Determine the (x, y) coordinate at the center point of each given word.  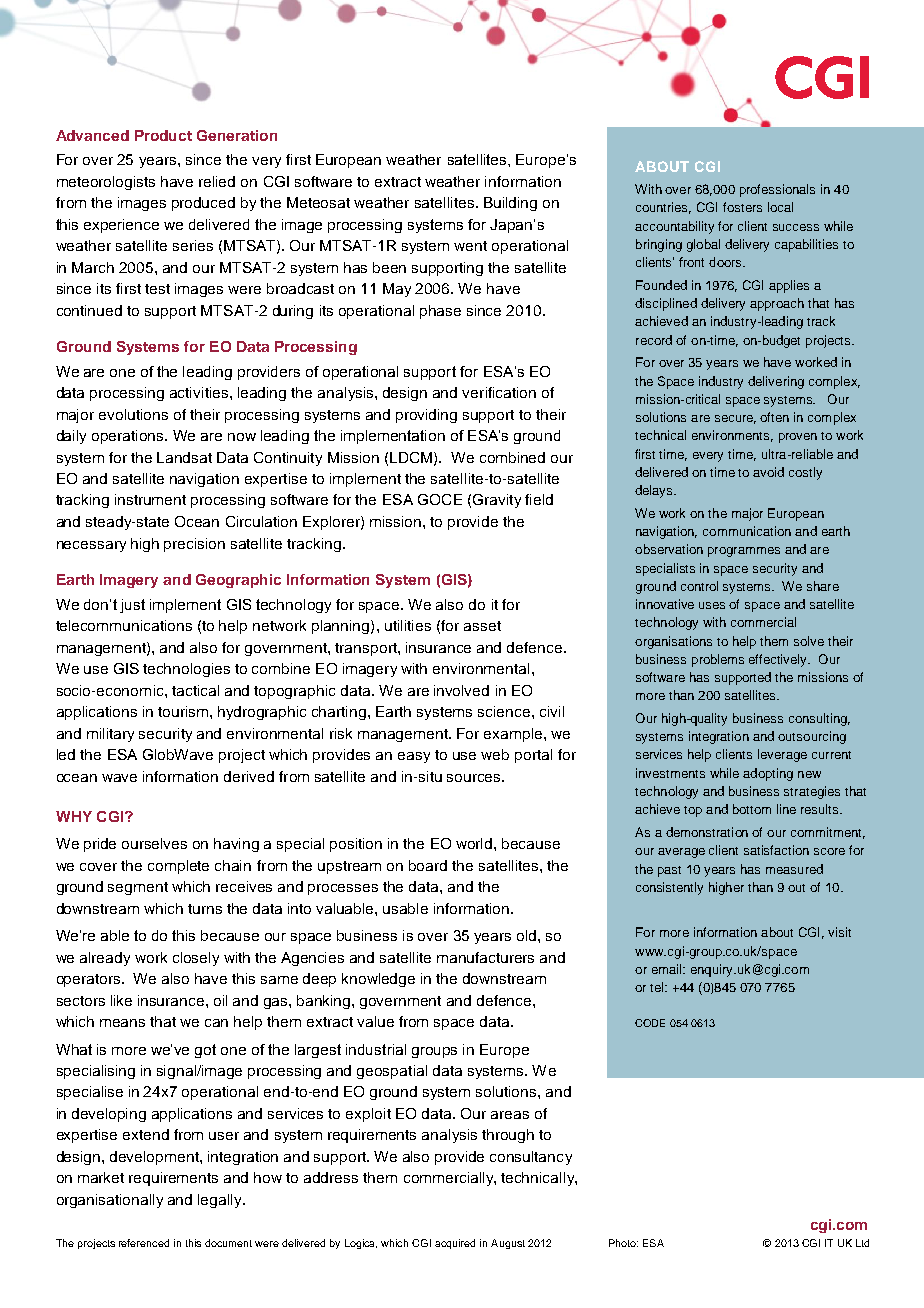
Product (163, 135)
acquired (455, 1244)
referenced (144, 1243)
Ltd (862, 1243)
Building (510, 204)
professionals (777, 190)
